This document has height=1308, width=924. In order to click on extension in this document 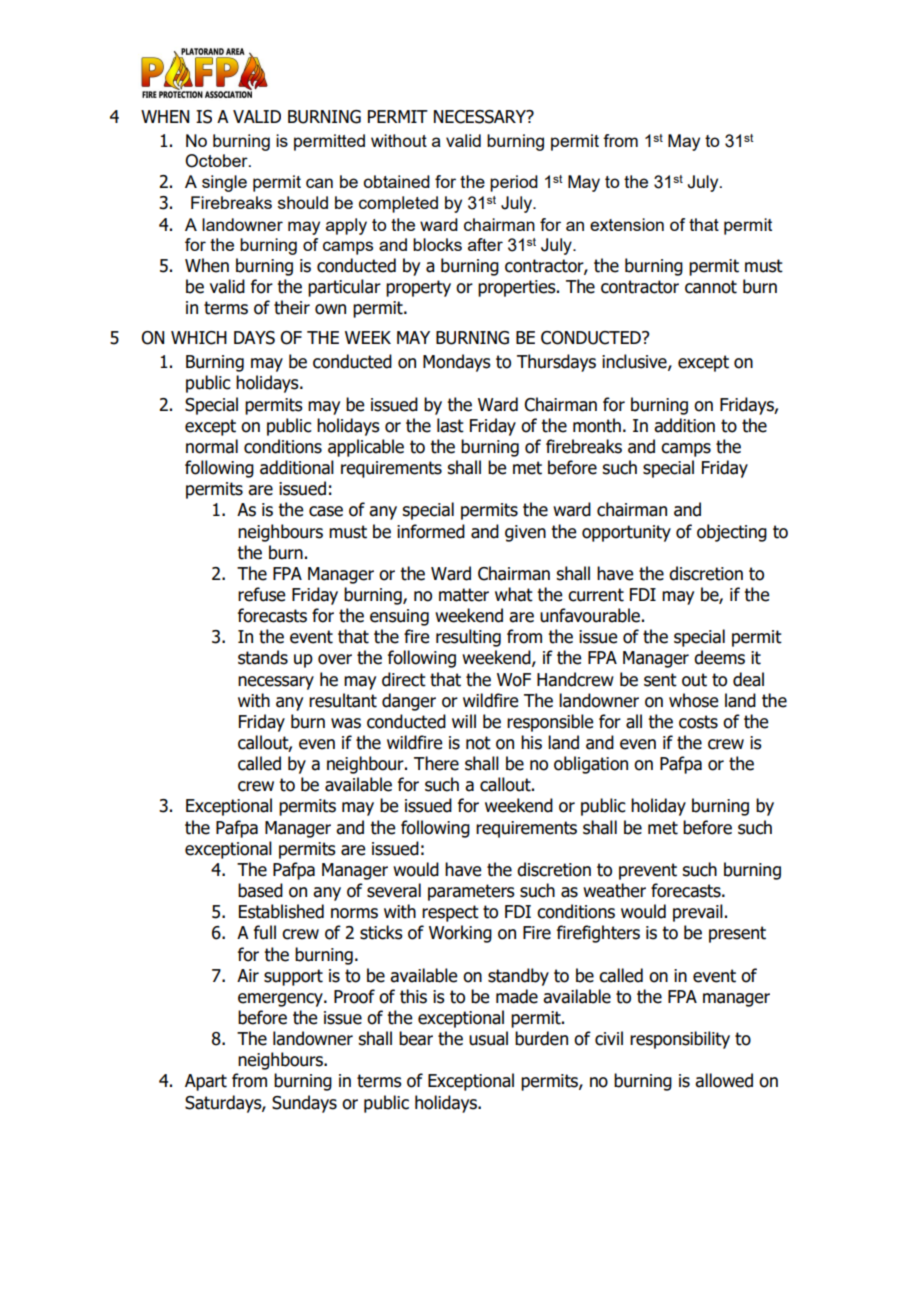, I will do `click(627, 224)`.
